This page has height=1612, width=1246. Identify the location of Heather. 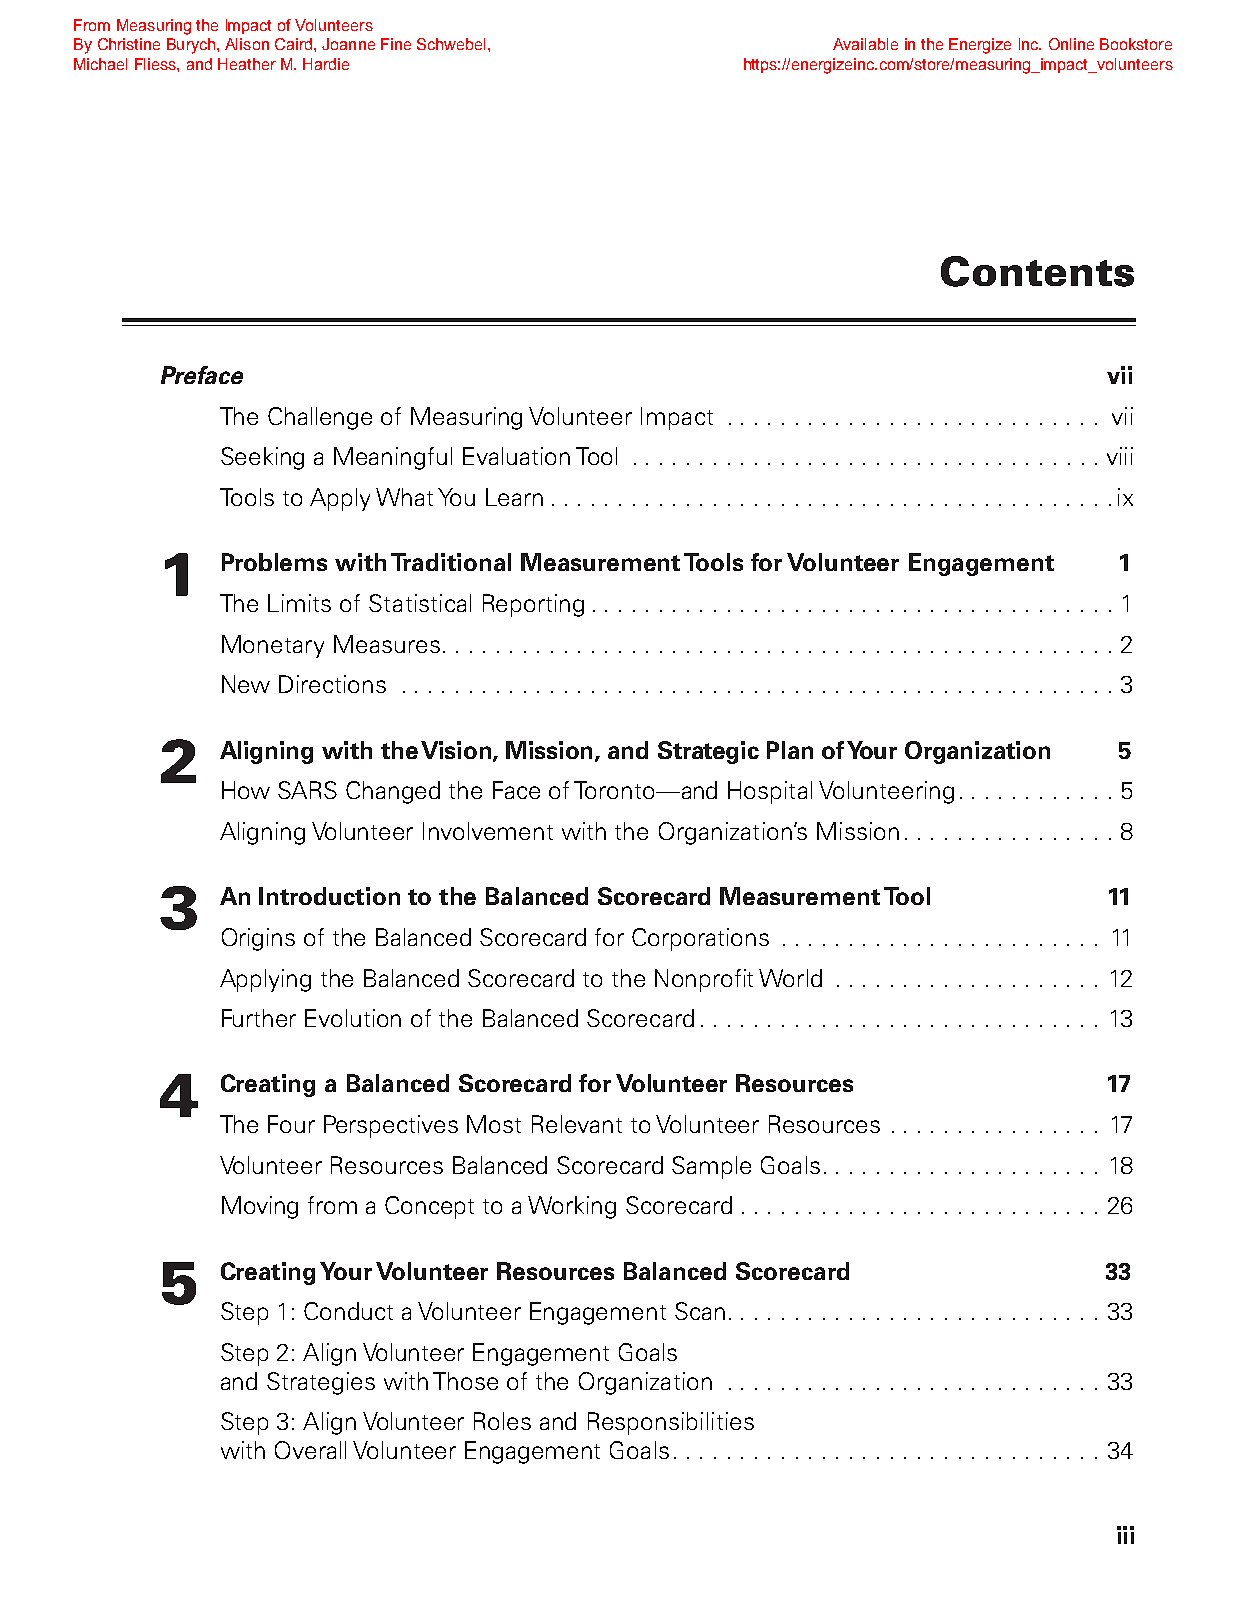
(247, 64).
